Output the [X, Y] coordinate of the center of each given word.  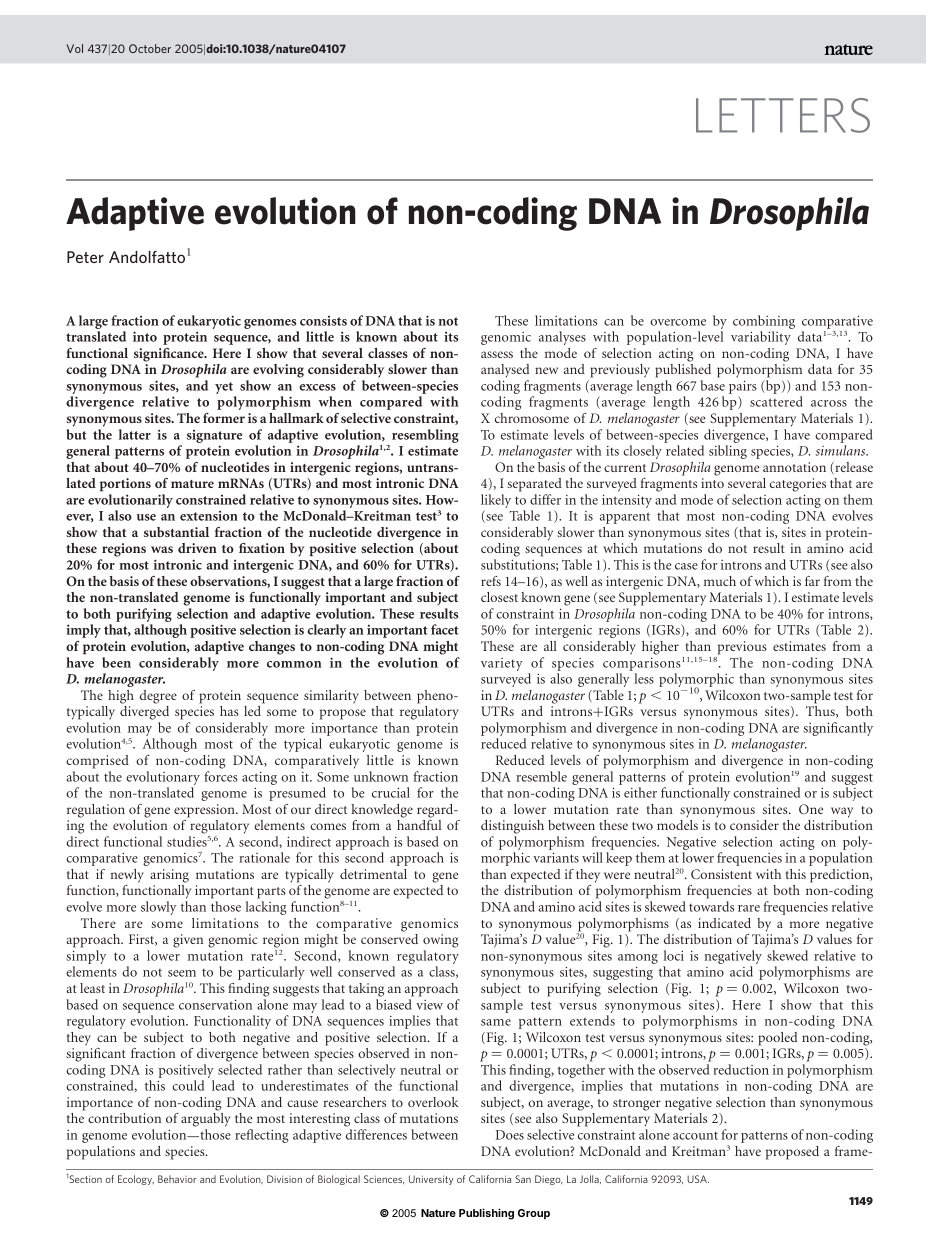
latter [134, 434]
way [842, 812]
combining [764, 322]
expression [205, 811]
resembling [425, 436]
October [150, 48]
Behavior [177, 1179]
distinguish [512, 827]
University [431, 1180]
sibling [728, 452]
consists [323, 321]
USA [698, 1179]
